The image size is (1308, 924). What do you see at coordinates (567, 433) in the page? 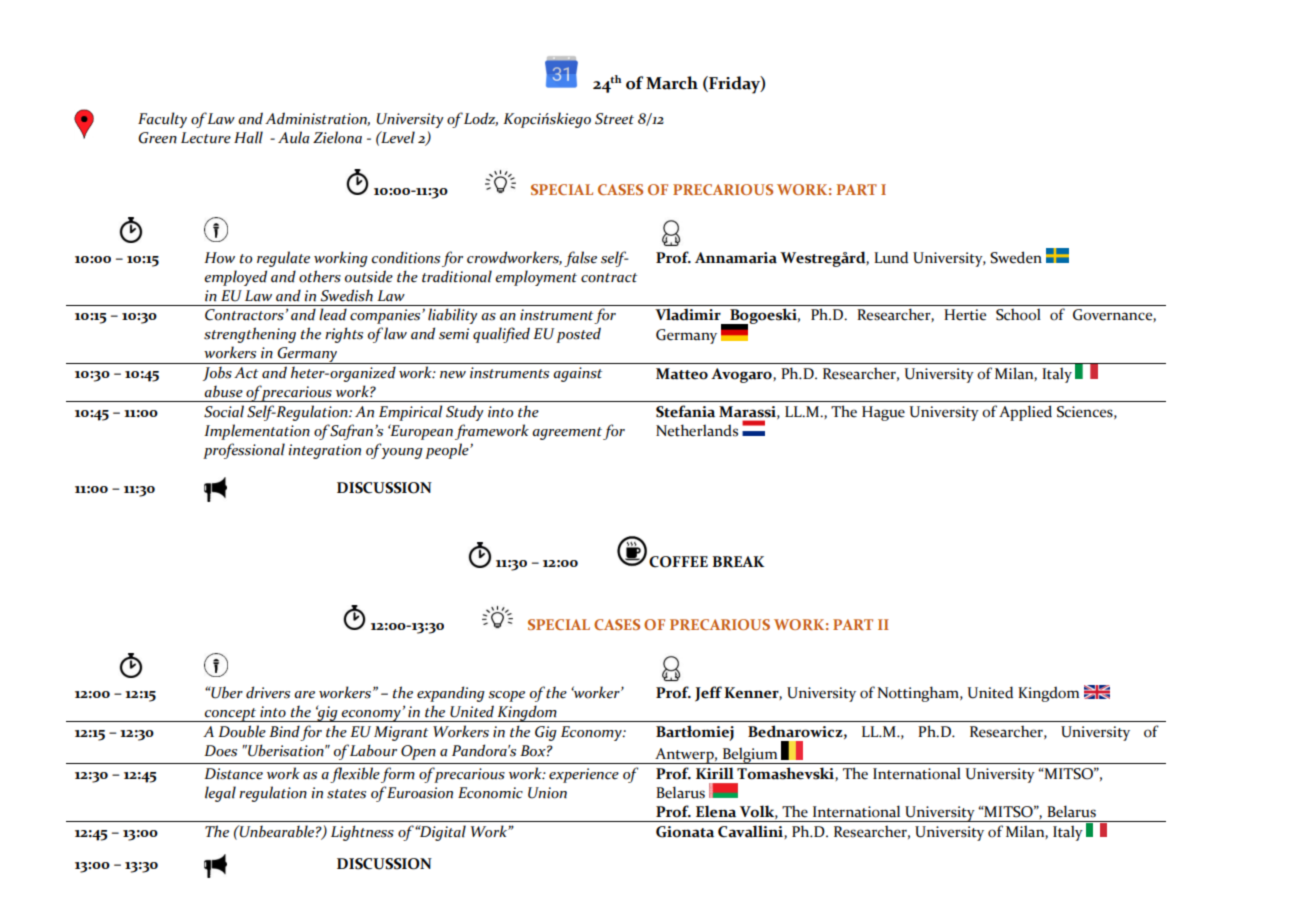
I see `agreement` at bounding box center [567, 433].
